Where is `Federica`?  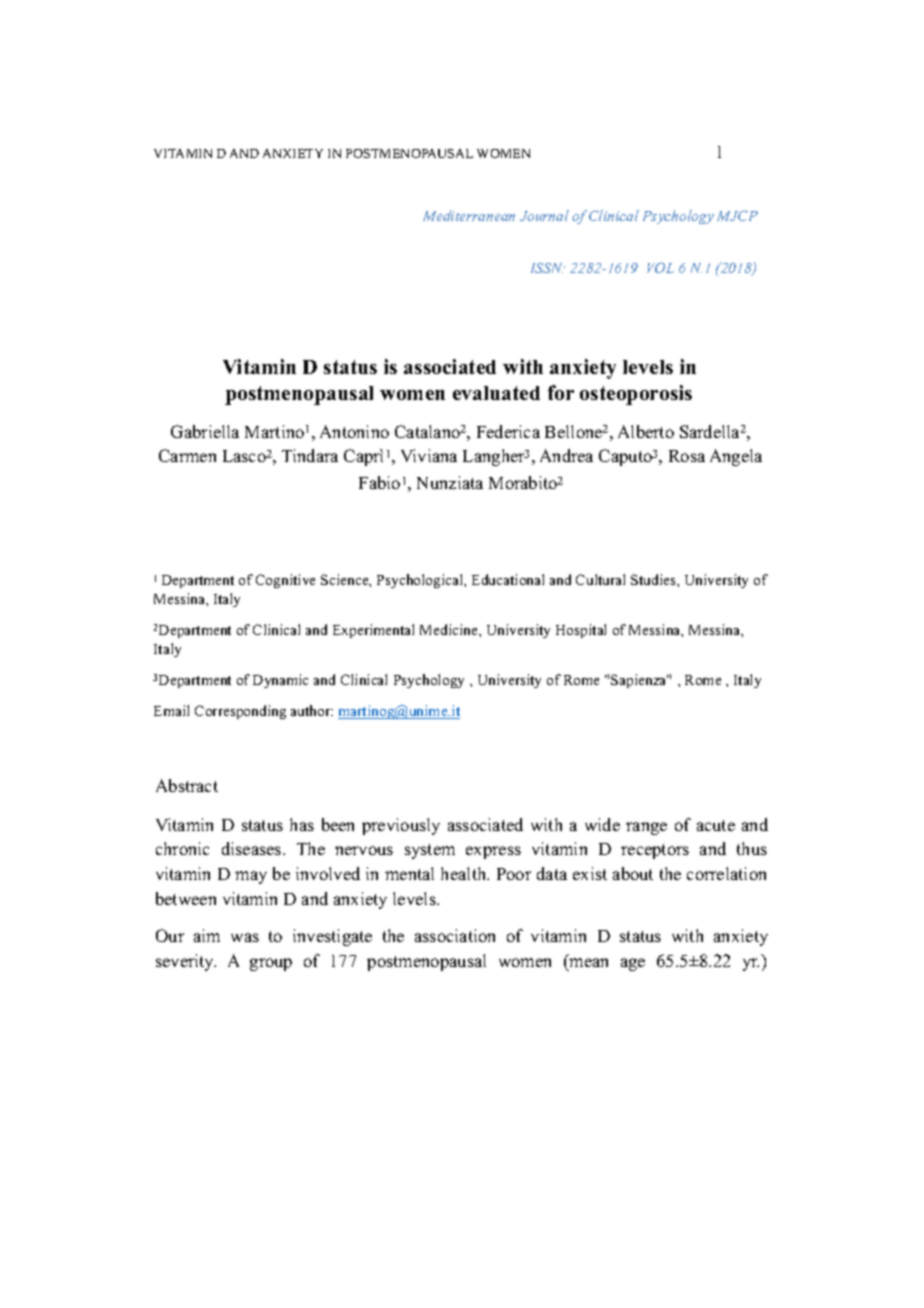
Federica is located at coordinates (508, 431).
